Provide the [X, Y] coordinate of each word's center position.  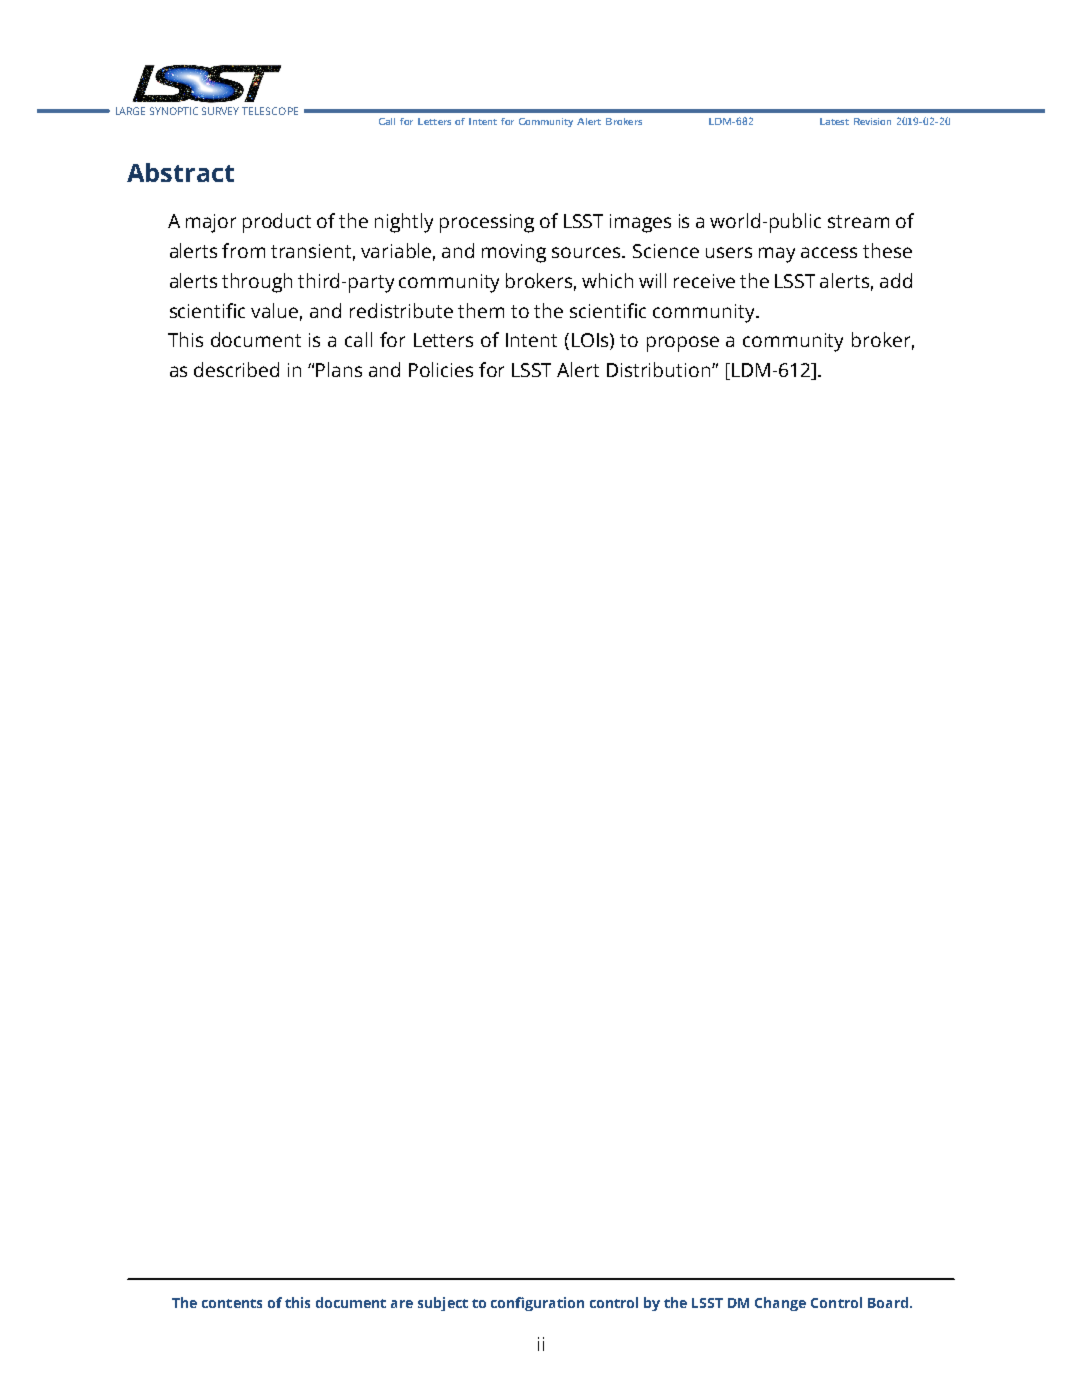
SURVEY [220, 111]
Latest [834, 121]
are [402, 1304]
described [236, 369]
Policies [441, 369]
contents [232, 1303]
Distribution [660, 369]
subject [443, 1304]
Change [780, 1304]
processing [487, 223]
